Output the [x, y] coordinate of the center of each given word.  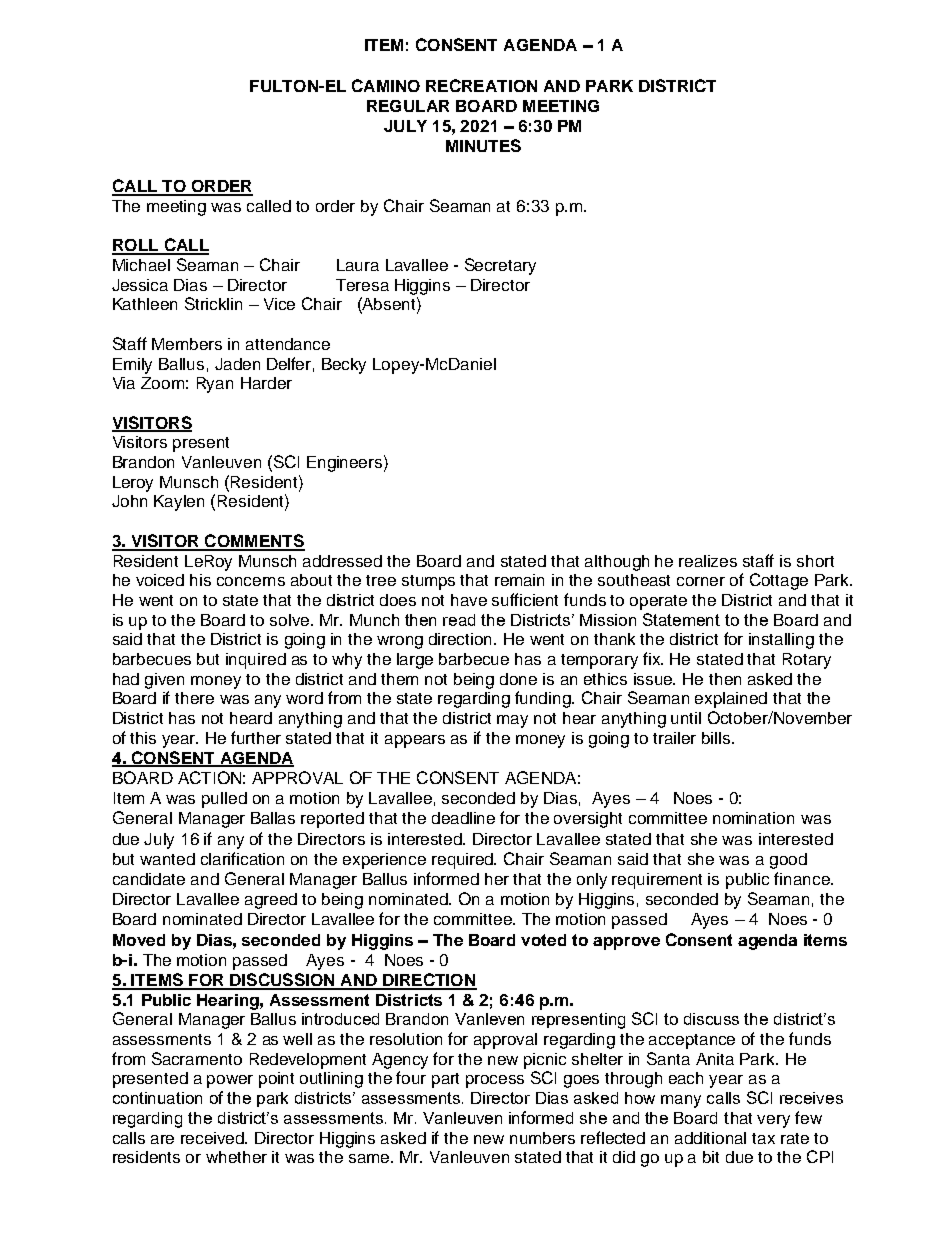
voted [543, 940]
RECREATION [481, 85]
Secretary [500, 266]
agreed [271, 901]
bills [717, 738]
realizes [708, 561]
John [129, 501]
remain [519, 580]
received [214, 1138]
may [512, 721]
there [194, 698]
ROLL [136, 246]
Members [187, 344]
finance [803, 878]
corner [701, 581]
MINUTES [483, 145]
